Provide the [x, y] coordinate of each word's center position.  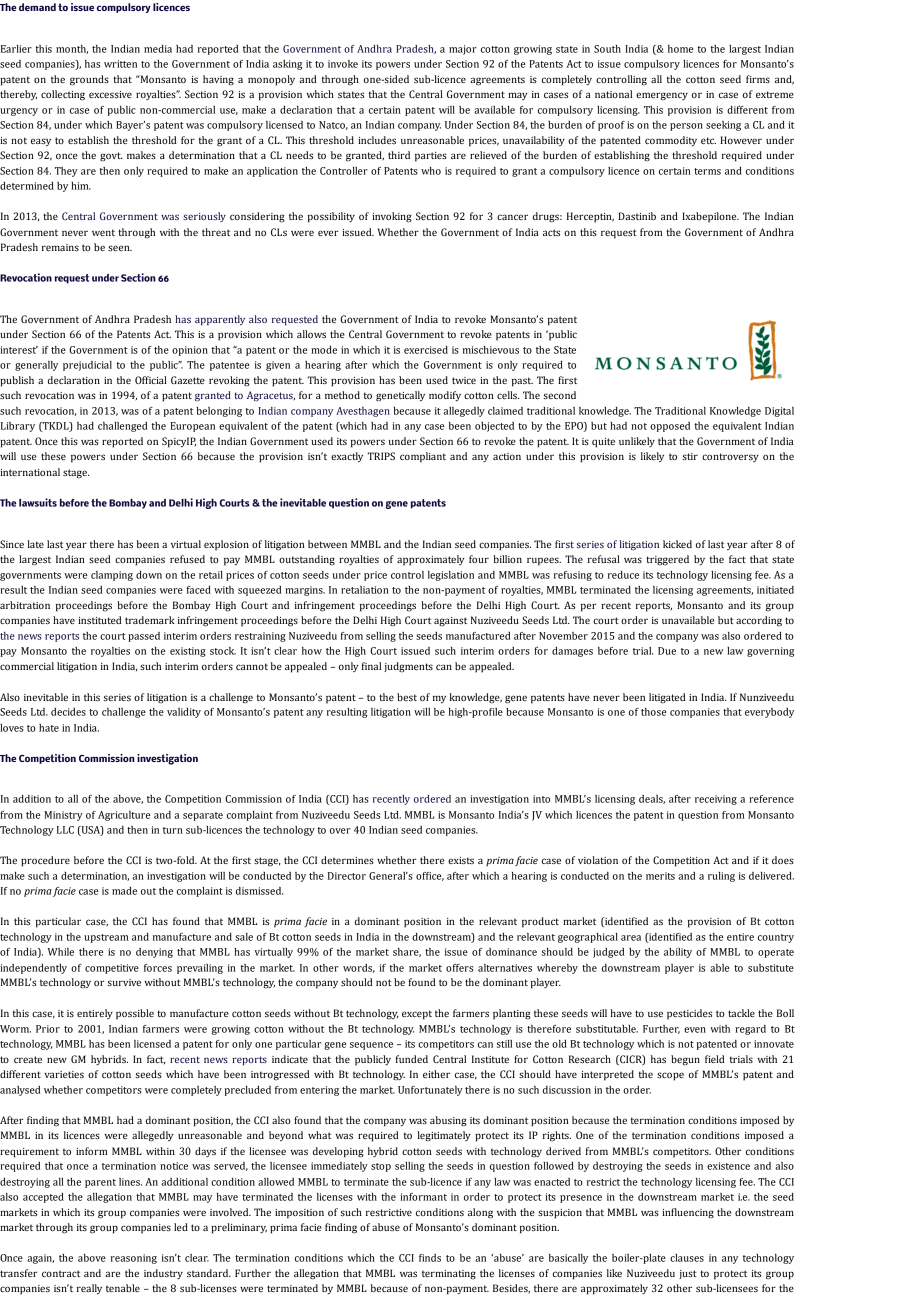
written [120, 64]
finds [430, 1258]
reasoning [134, 1259]
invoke [343, 64]
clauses [687, 1258]
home [680, 49]
